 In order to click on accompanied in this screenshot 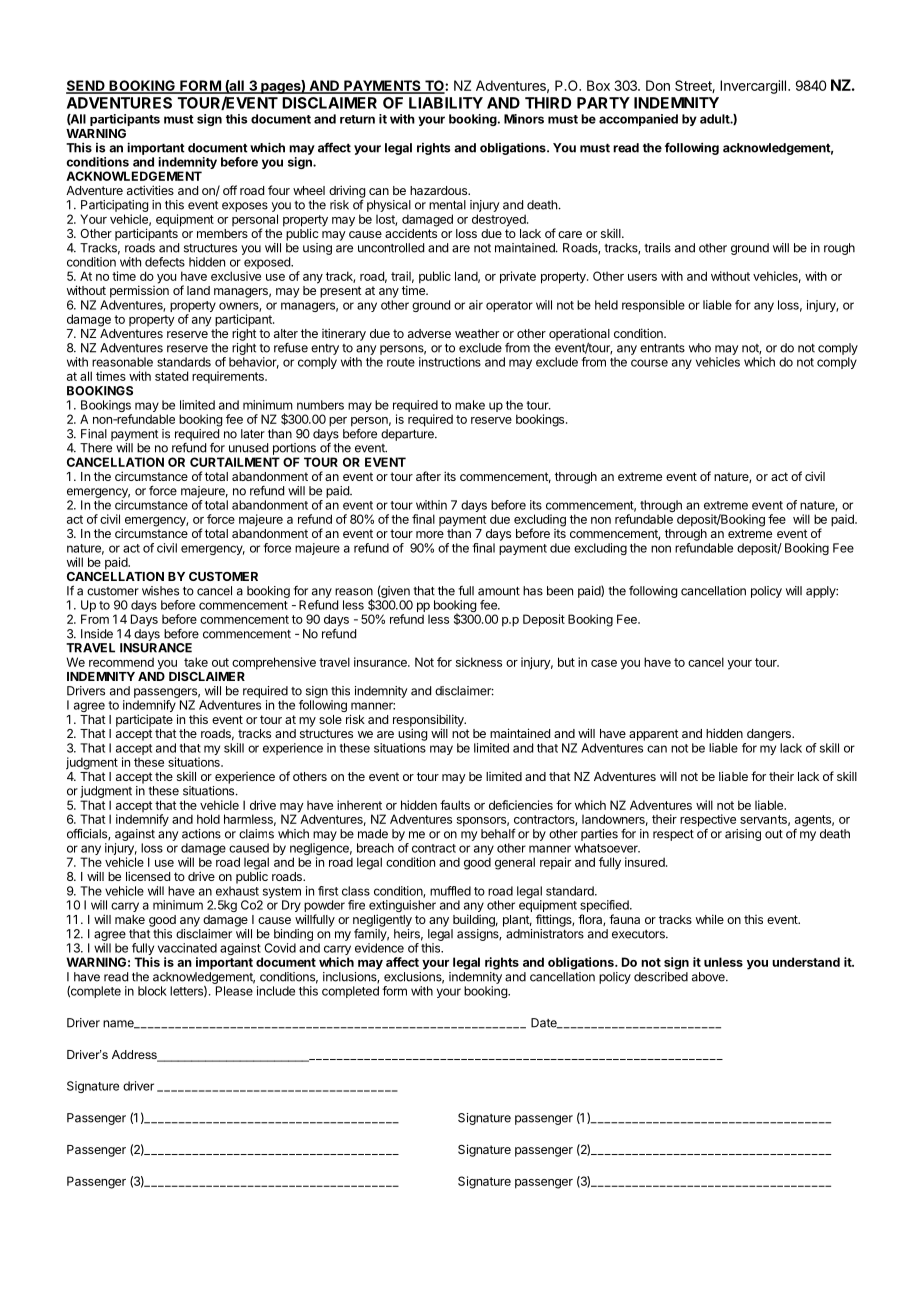, I will do `click(638, 120)`.
